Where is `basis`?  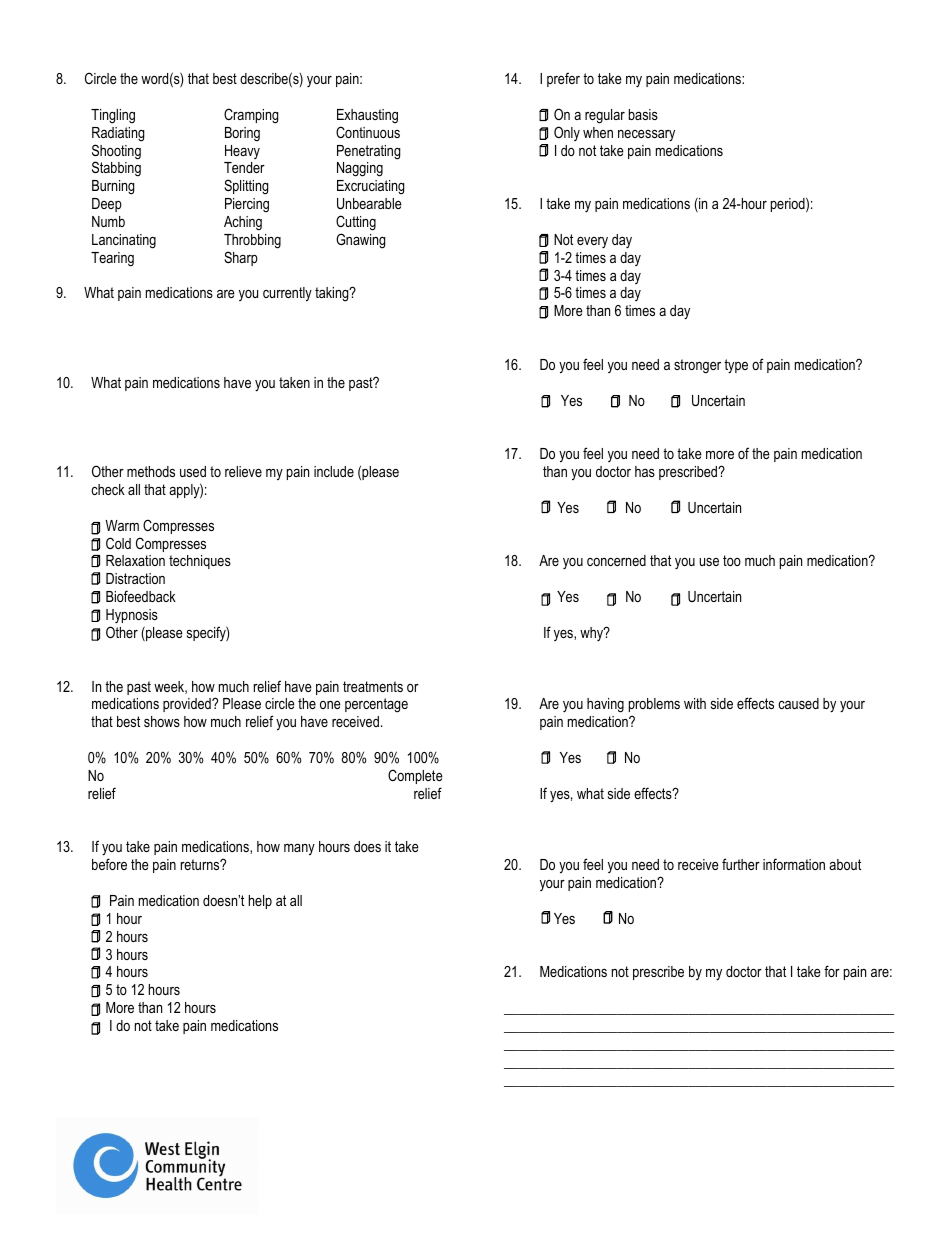
basis is located at coordinates (643, 114).
